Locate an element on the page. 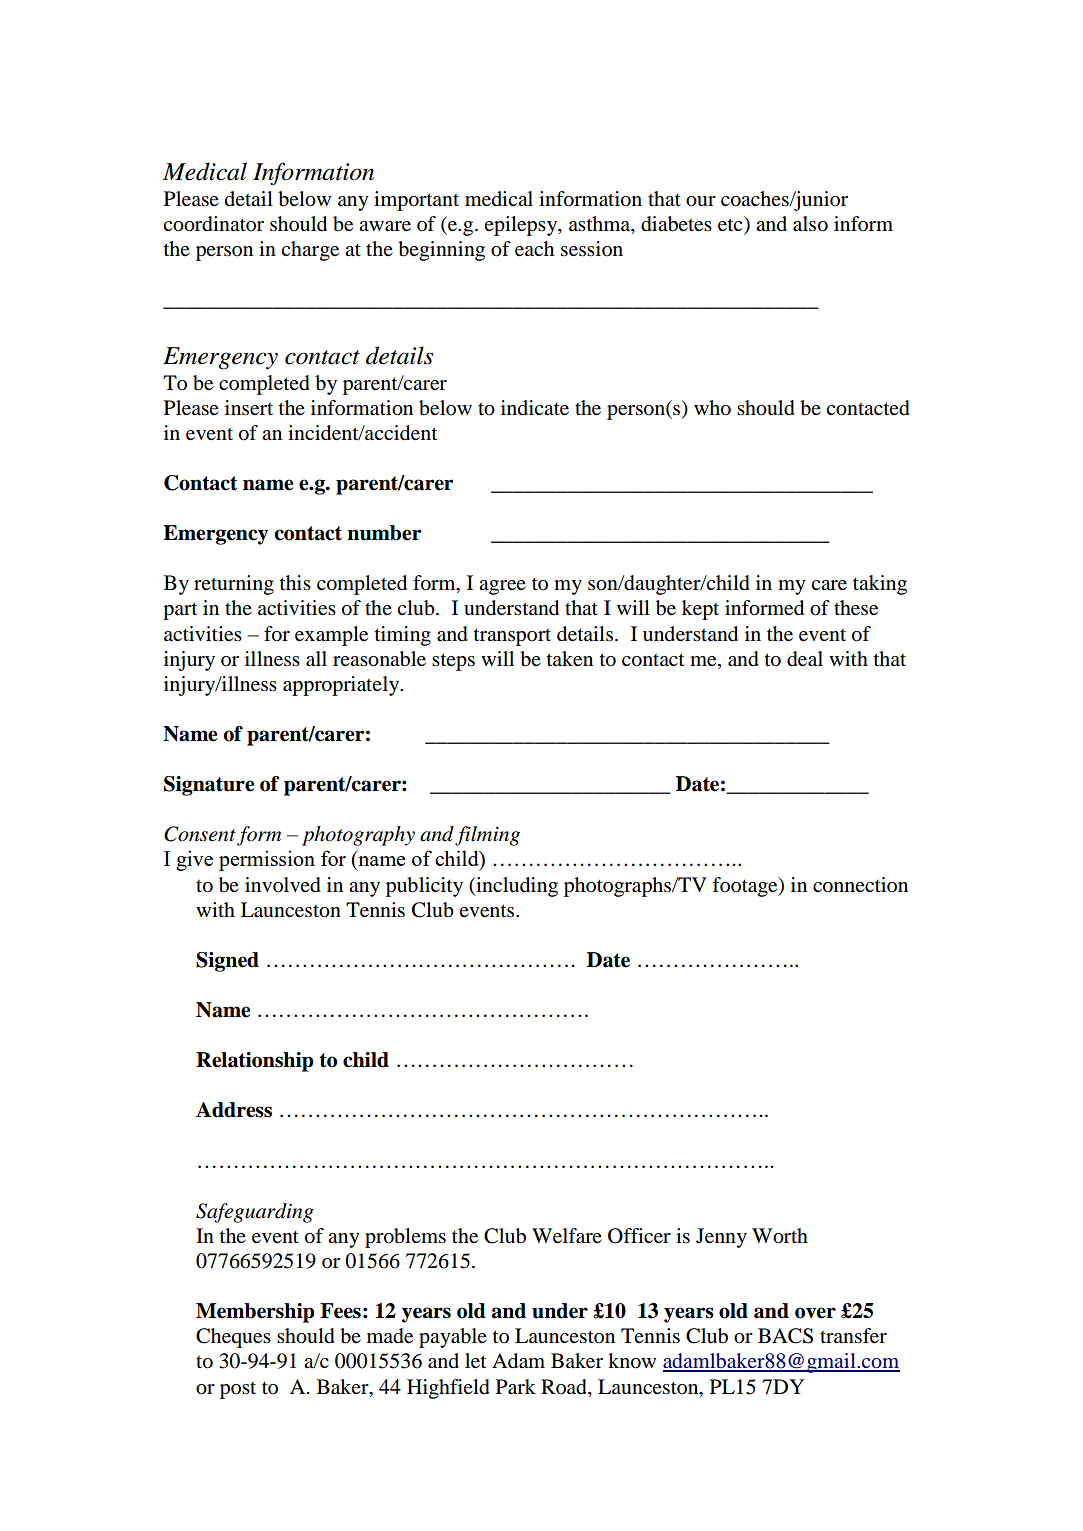 The width and height of the page is (1083, 1531). Cheques is located at coordinates (233, 1338).
